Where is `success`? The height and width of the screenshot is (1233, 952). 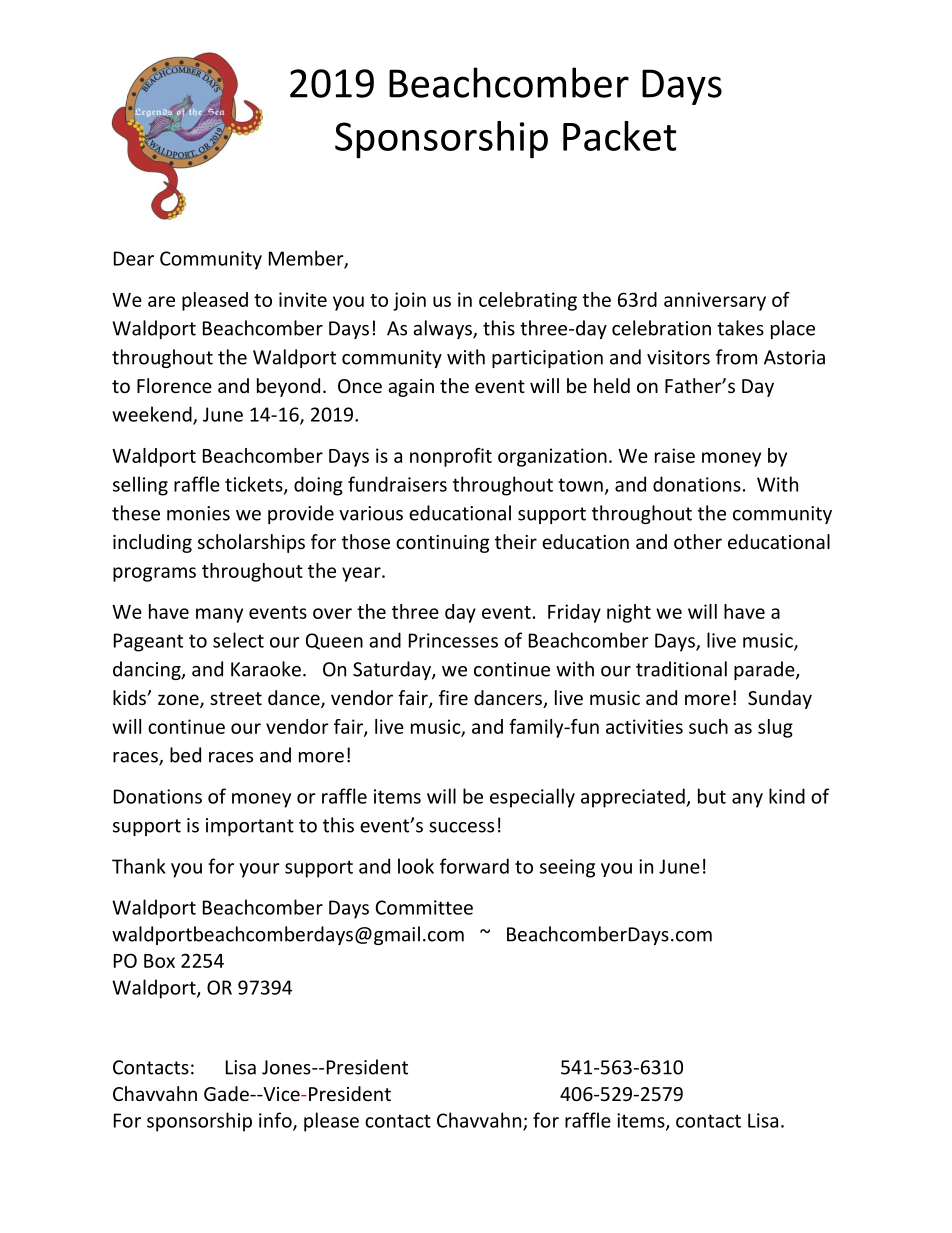 success is located at coordinates (461, 827).
